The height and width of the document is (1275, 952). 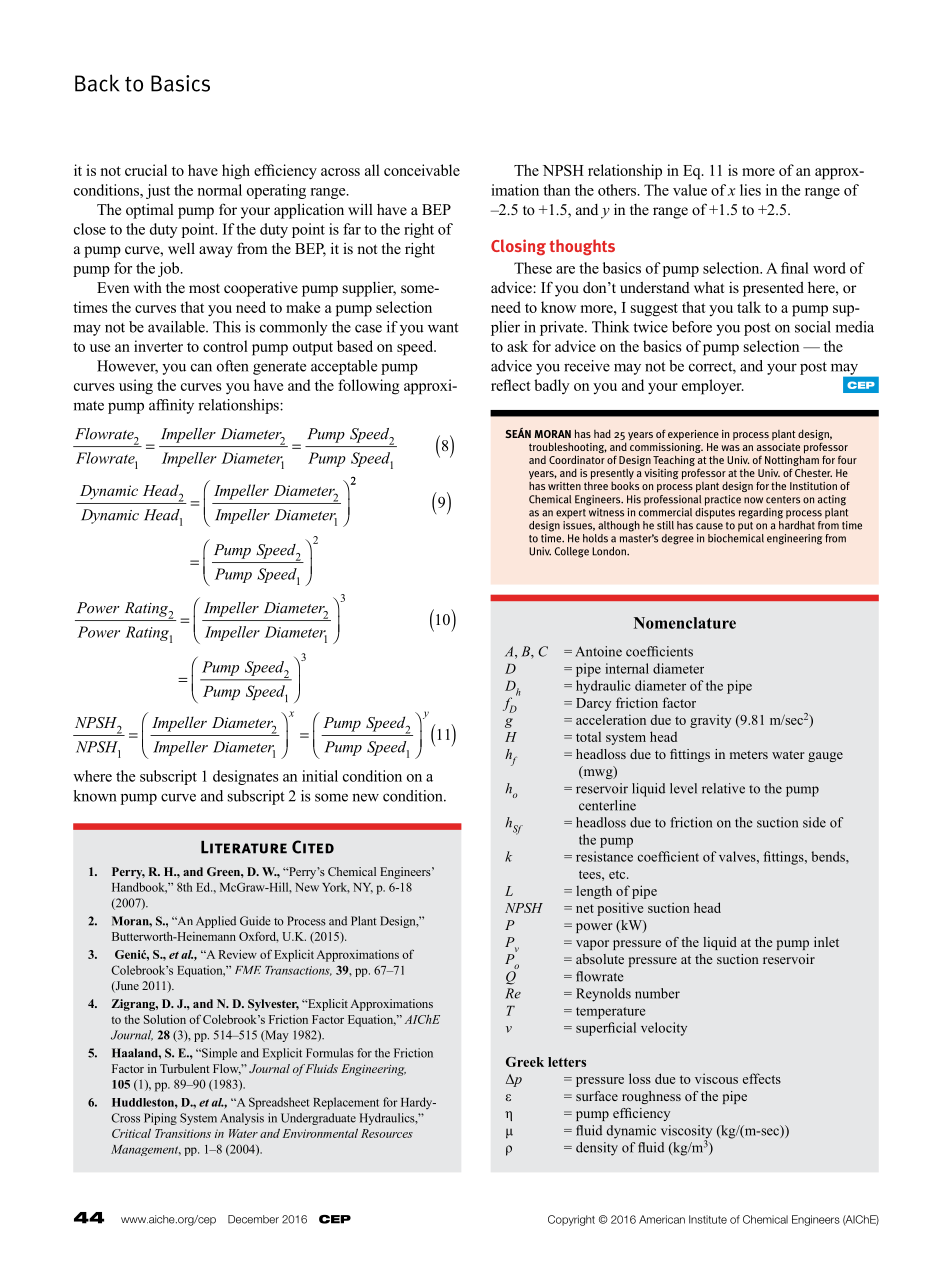 I want to click on conceivable, so click(x=422, y=170).
